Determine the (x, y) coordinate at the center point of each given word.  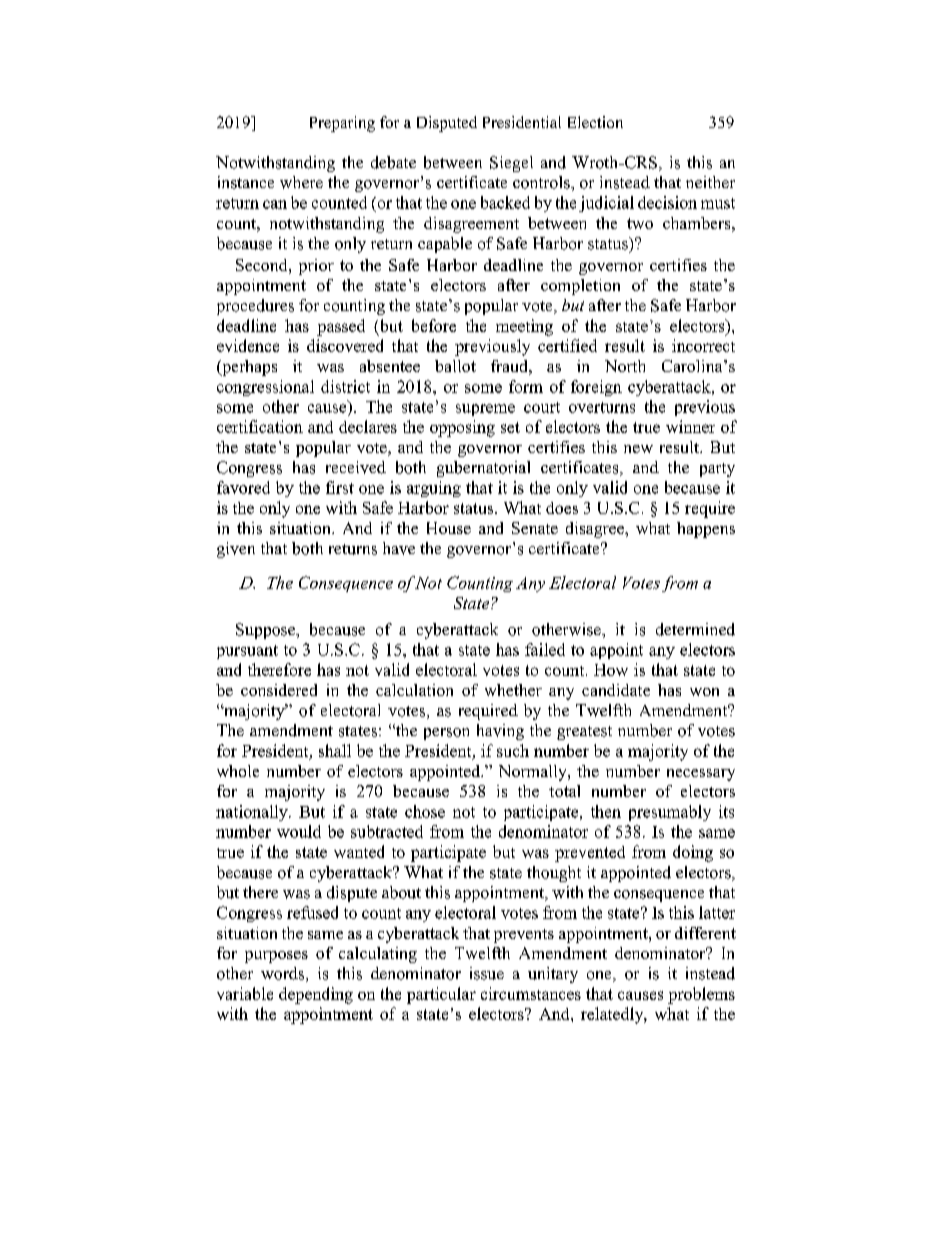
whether (513, 690)
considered (279, 690)
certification (260, 426)
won (704, 692)
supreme (485, 410)
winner (690, 426)
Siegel (511, 164)
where (301, 182)
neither (710, 182)
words (284, 974)
